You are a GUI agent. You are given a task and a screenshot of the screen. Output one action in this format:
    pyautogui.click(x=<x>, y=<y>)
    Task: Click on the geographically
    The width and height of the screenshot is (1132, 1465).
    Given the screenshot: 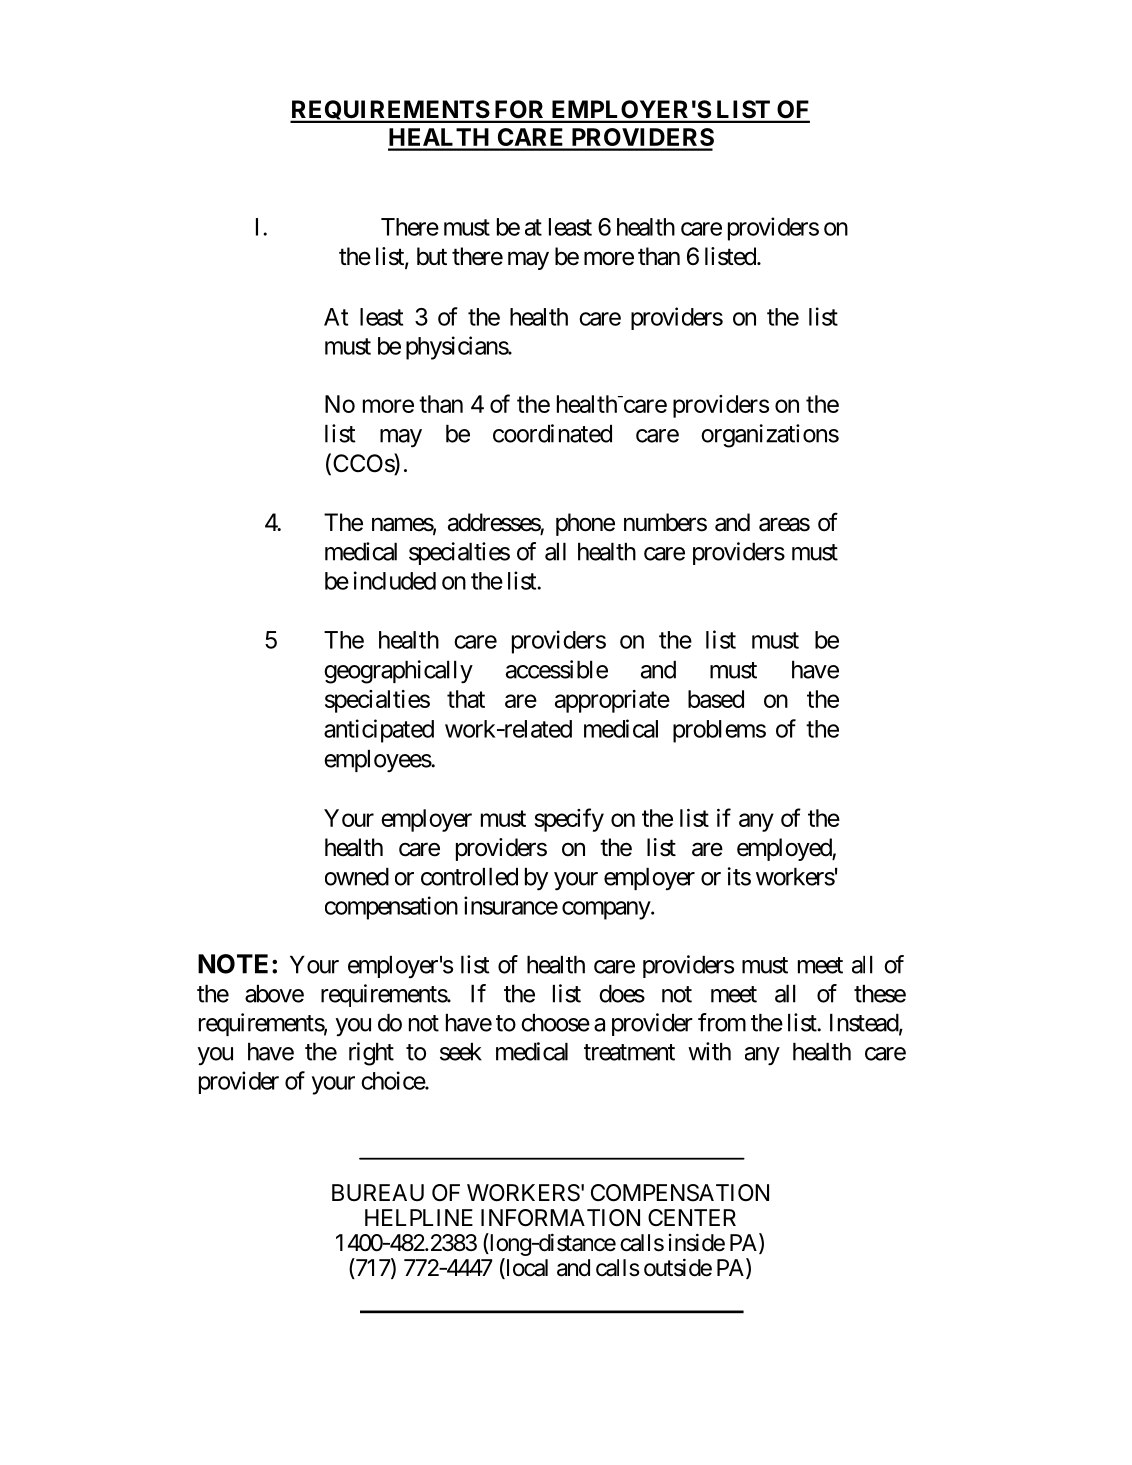 What is the action you would take?
    pyautogui.click(x=398, y=672)
